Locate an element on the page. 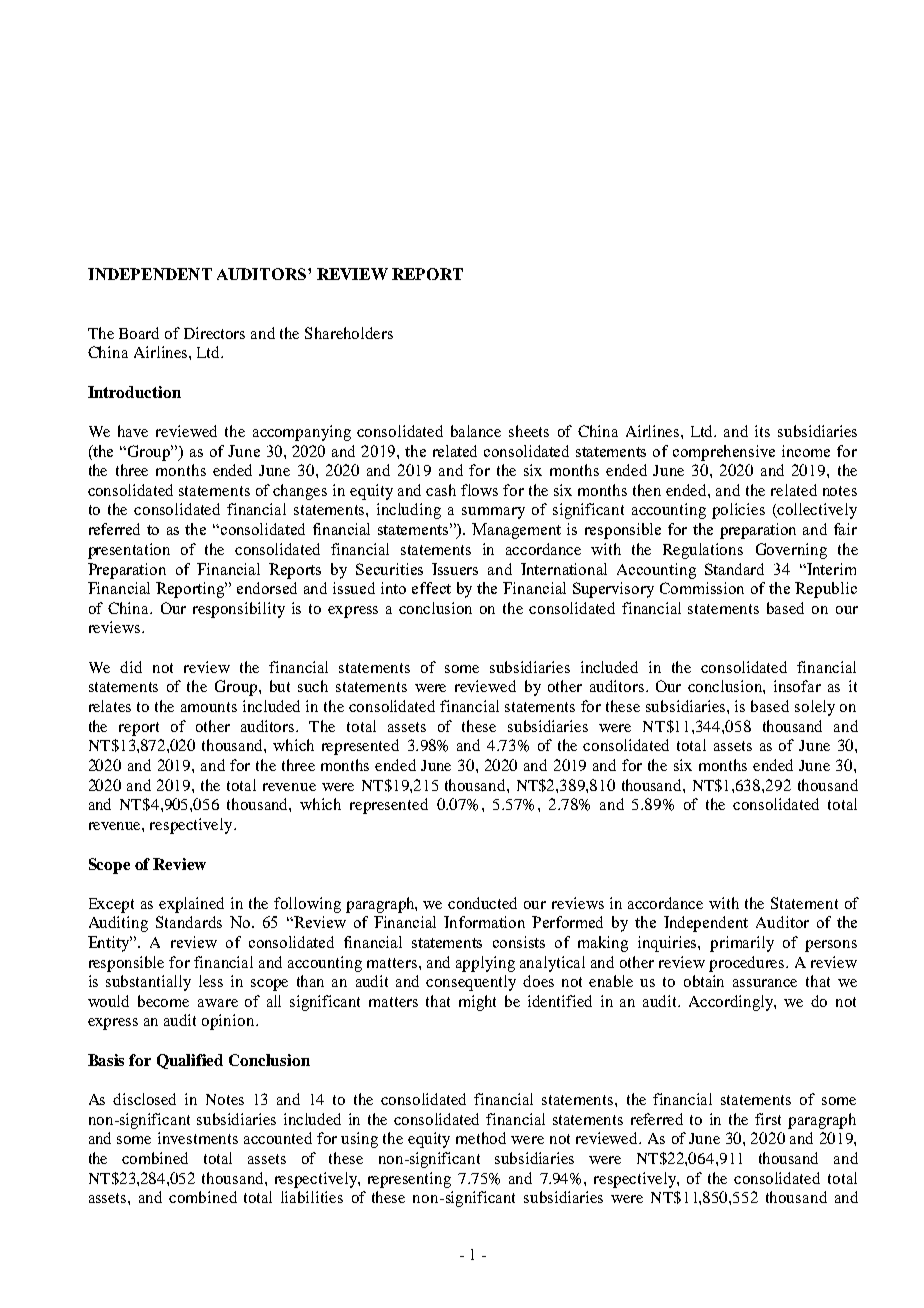 This image has width=924, height=1308. such is located at coordinates (313, 686).
